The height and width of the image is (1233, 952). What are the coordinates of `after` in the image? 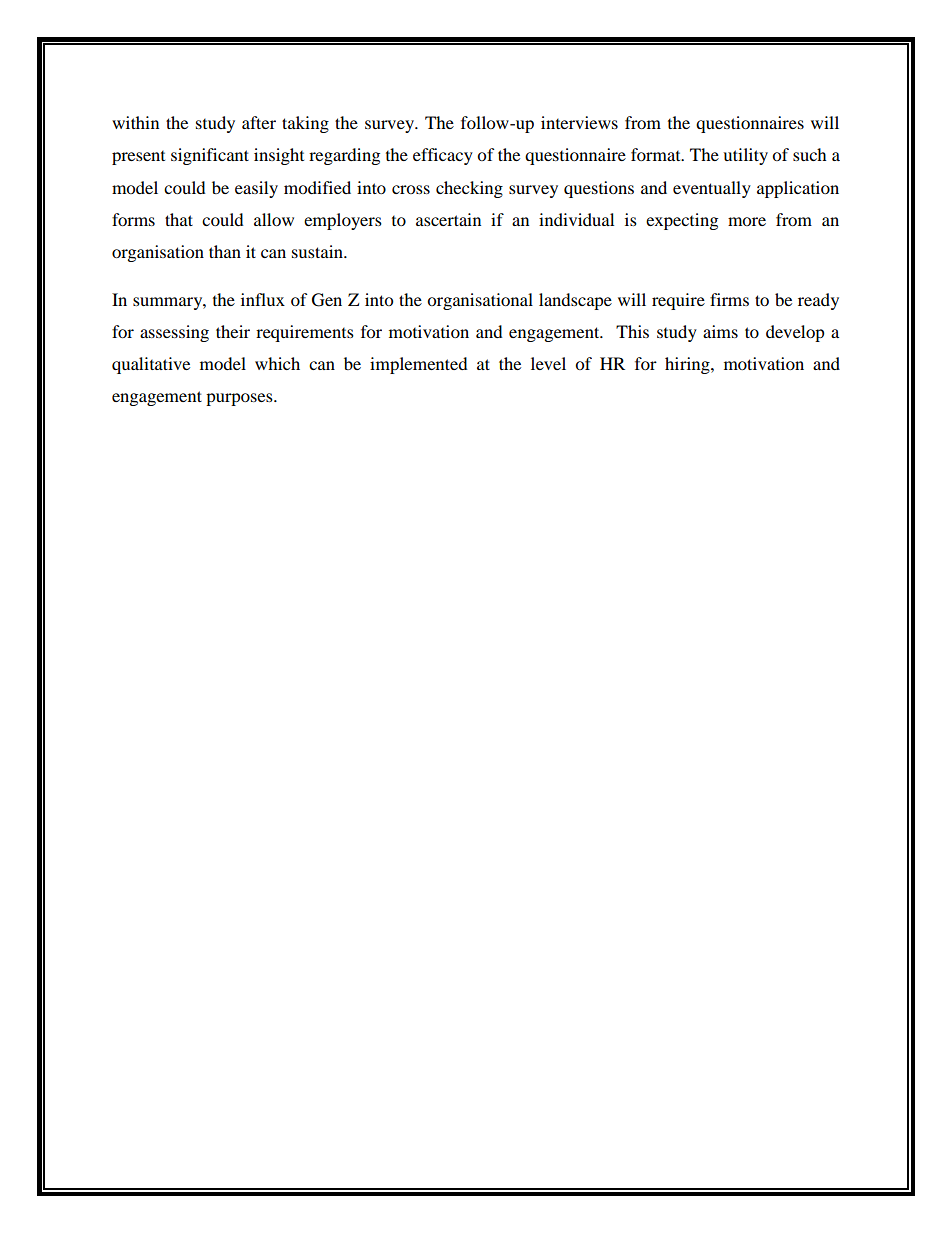 It's located at (259, 122).
